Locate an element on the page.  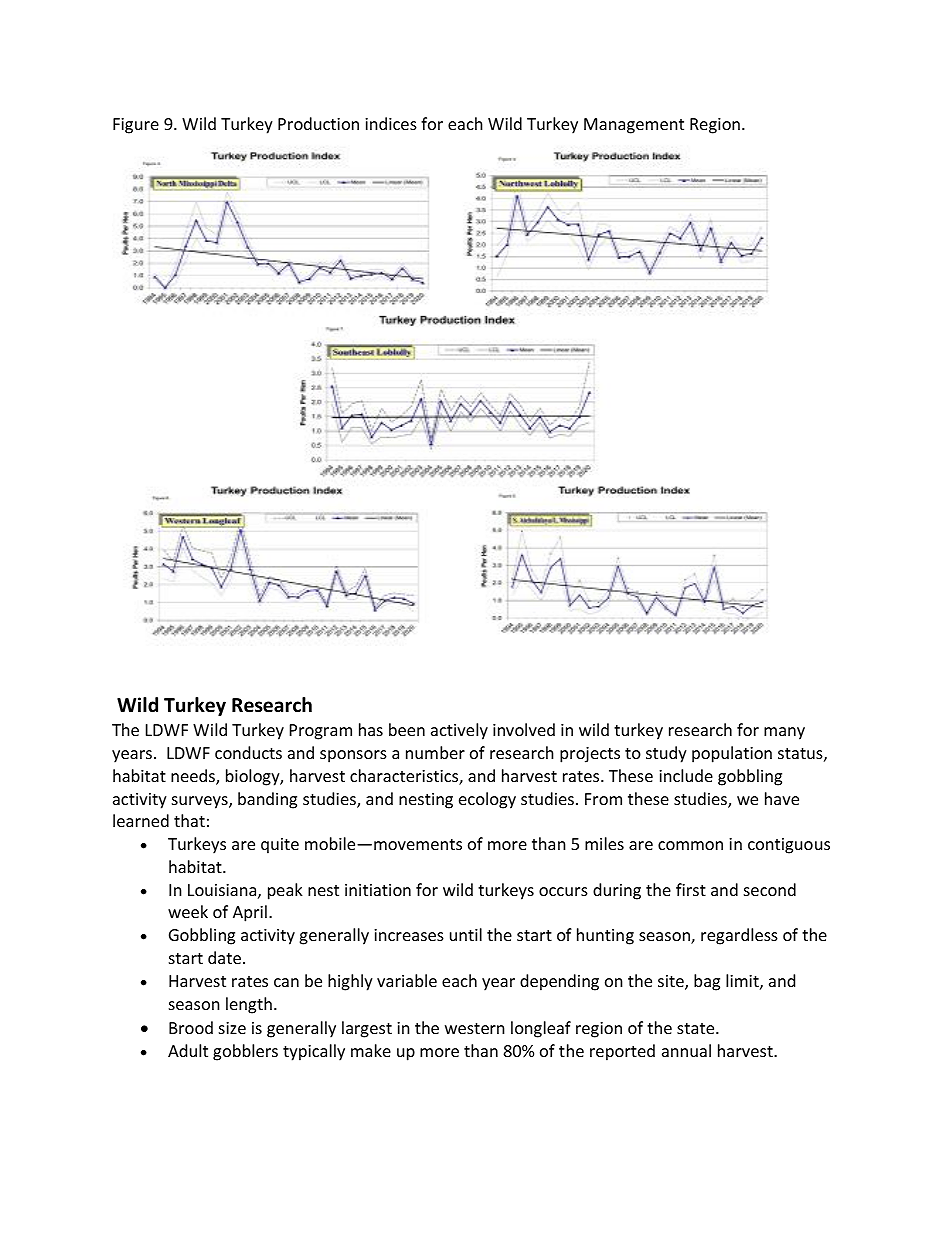
many is located at coordinates (784, 733).
